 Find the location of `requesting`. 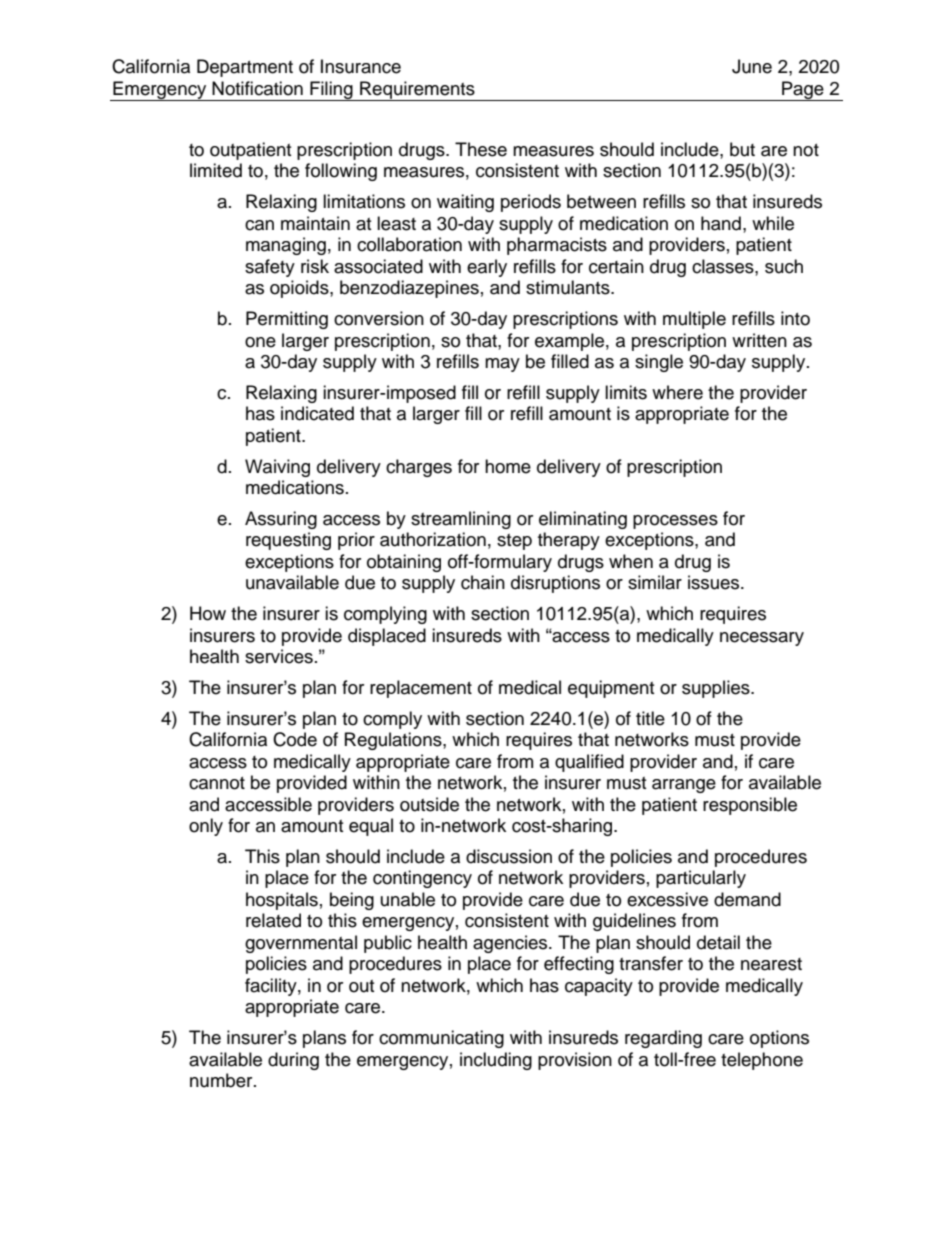

requesting is located at coordinates (288, 541).
